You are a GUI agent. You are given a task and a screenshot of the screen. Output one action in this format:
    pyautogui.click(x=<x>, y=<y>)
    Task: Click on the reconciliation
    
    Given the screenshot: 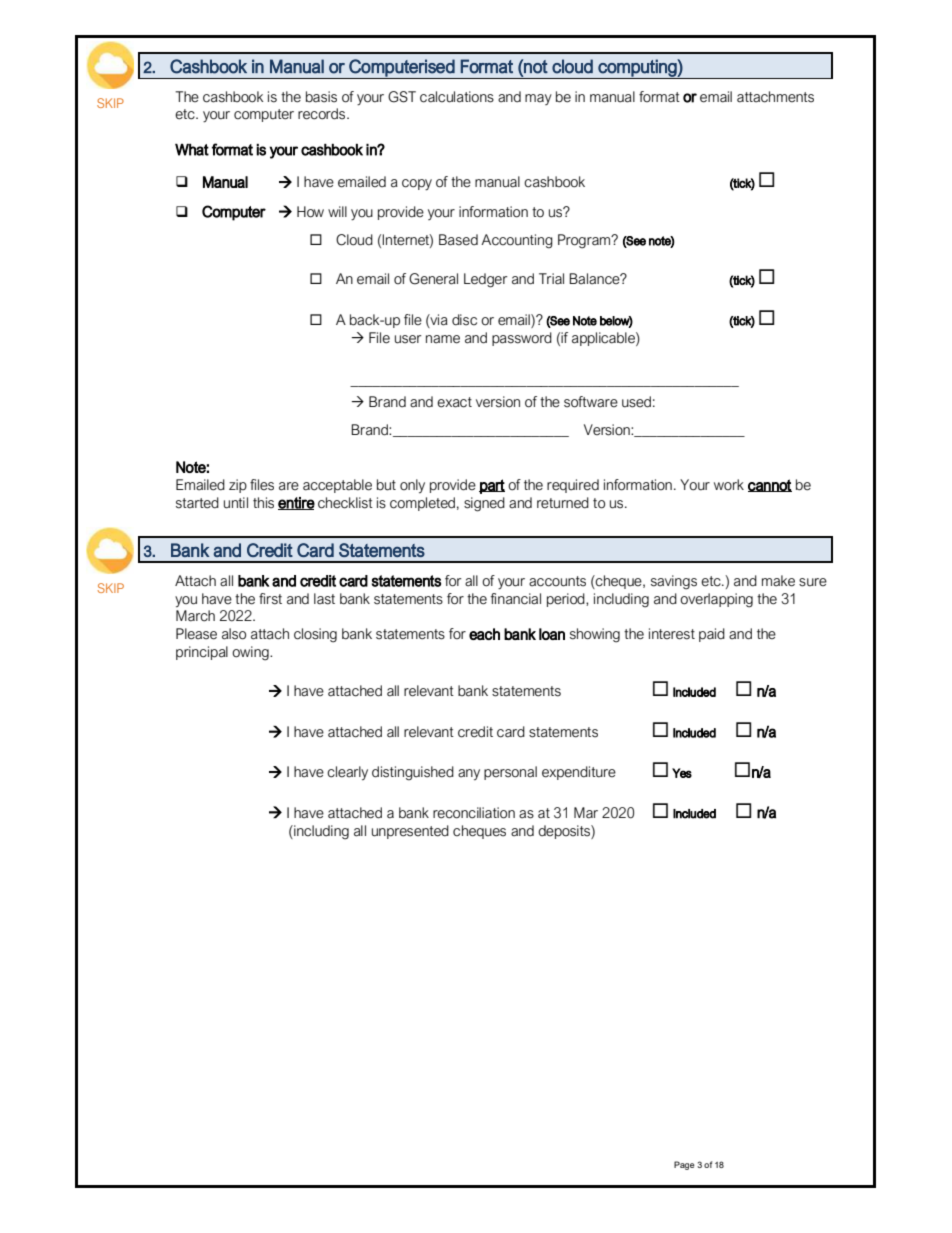 What is the action you would take?
    pyautogui.click(x=474, y=813)
